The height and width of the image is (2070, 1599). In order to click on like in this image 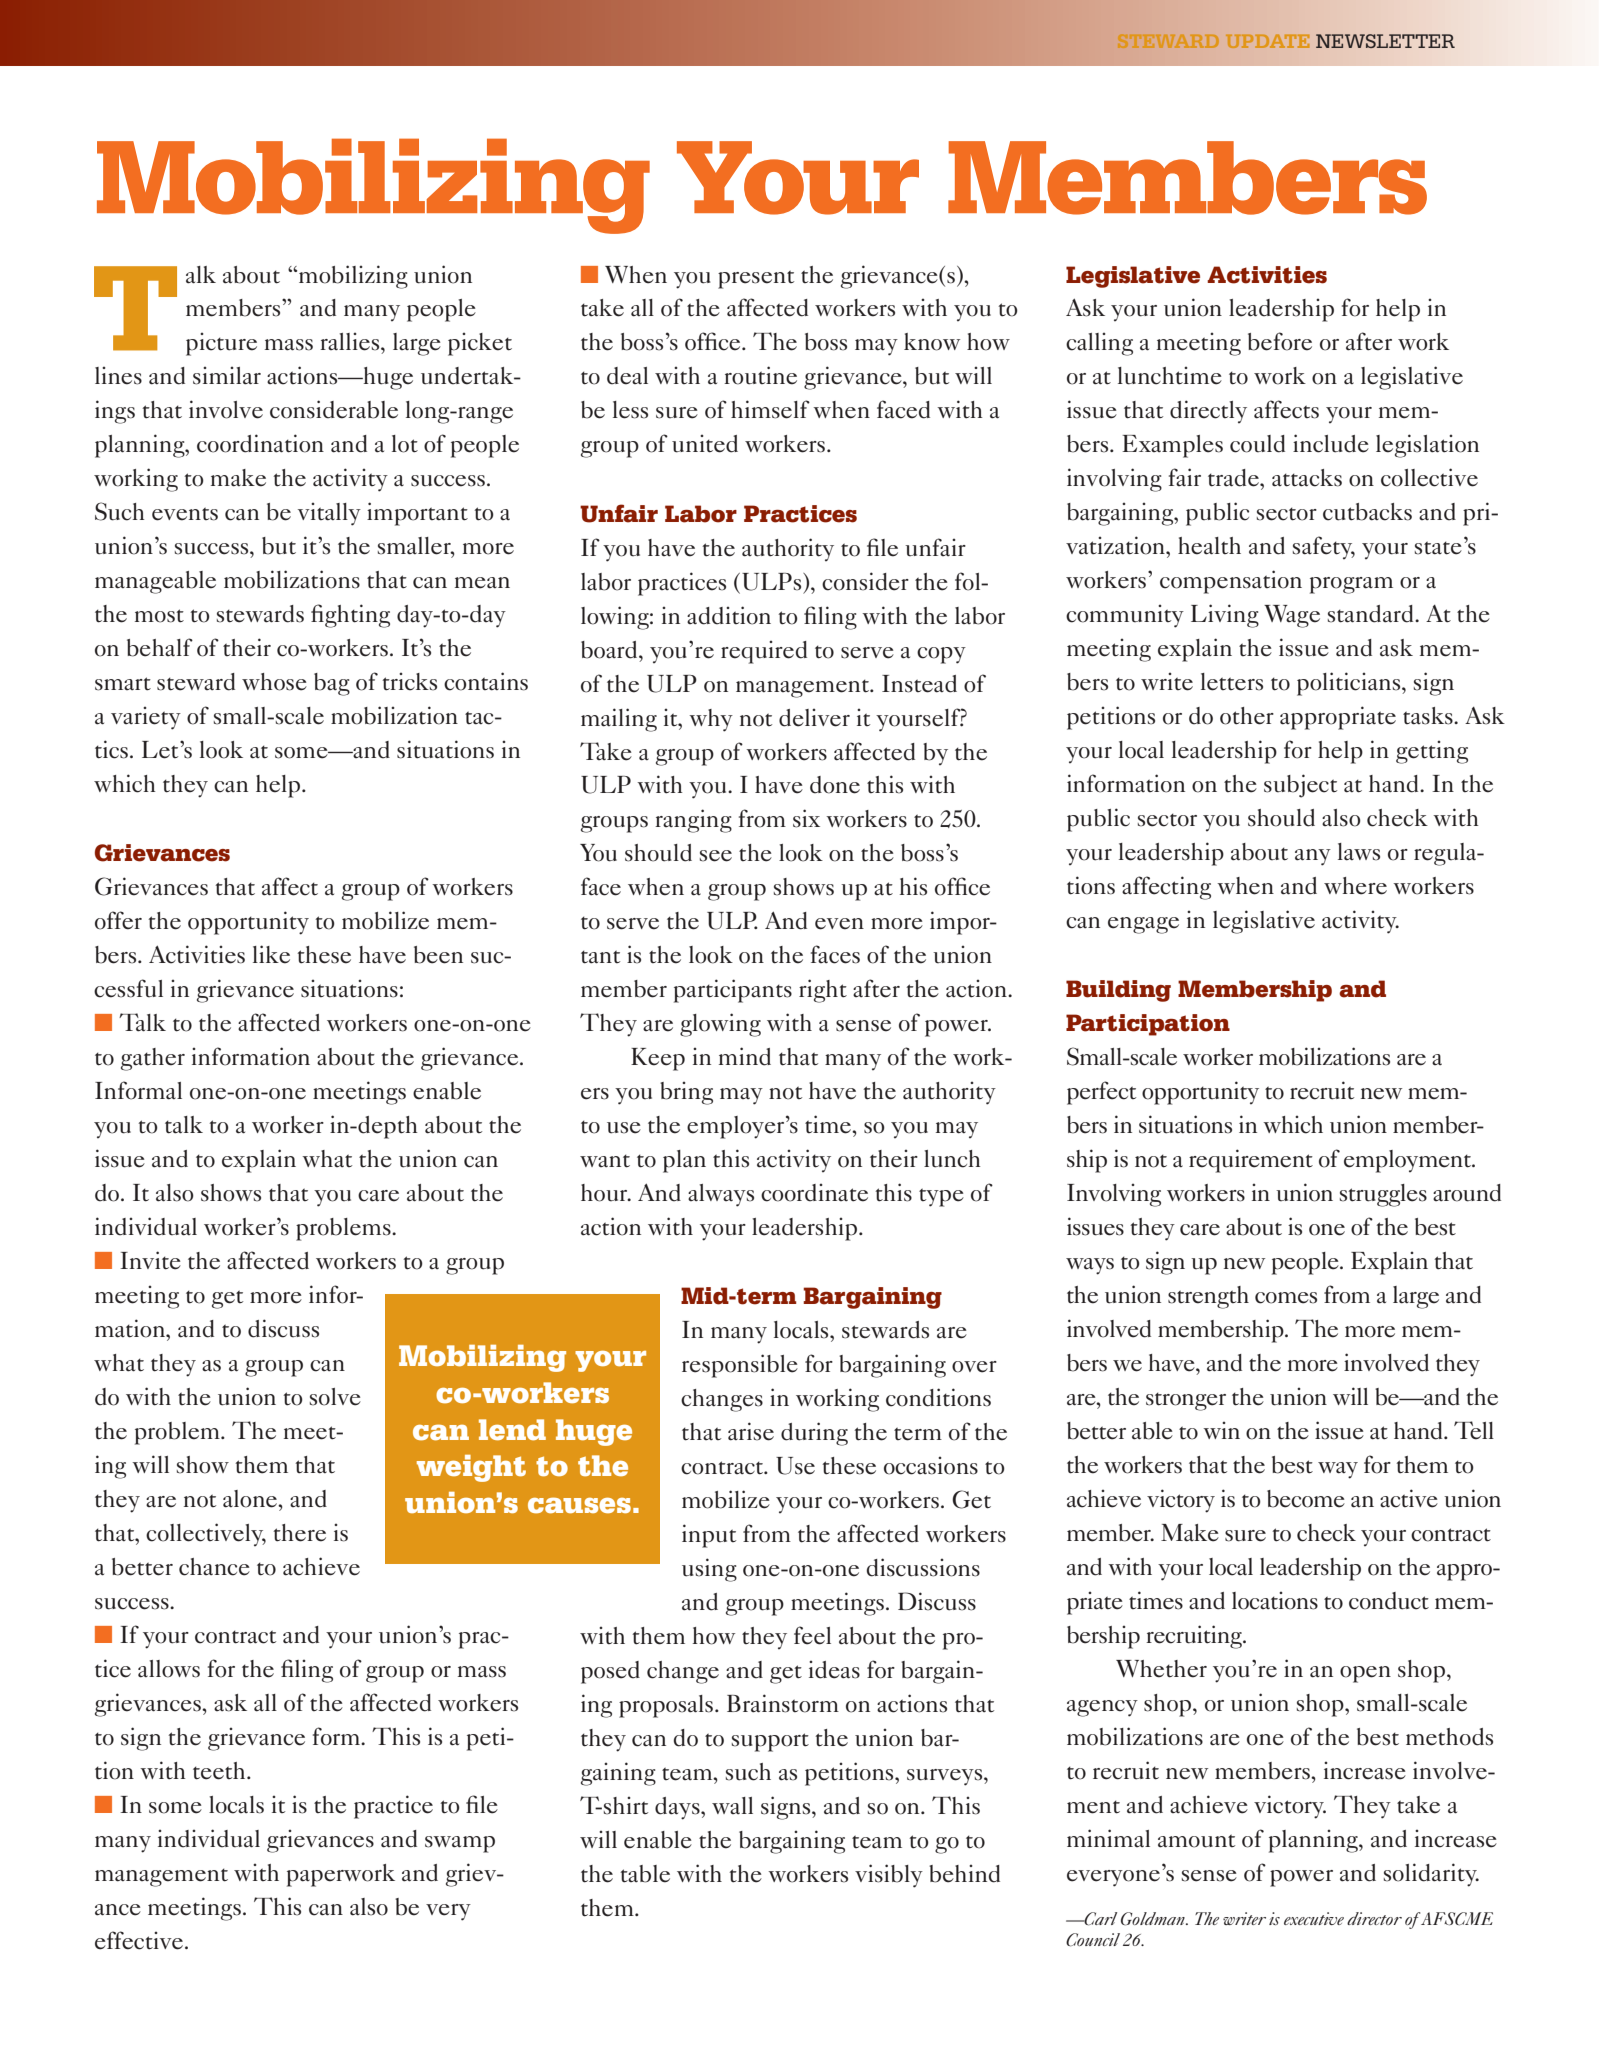, I will do `click(271, 954)`.
